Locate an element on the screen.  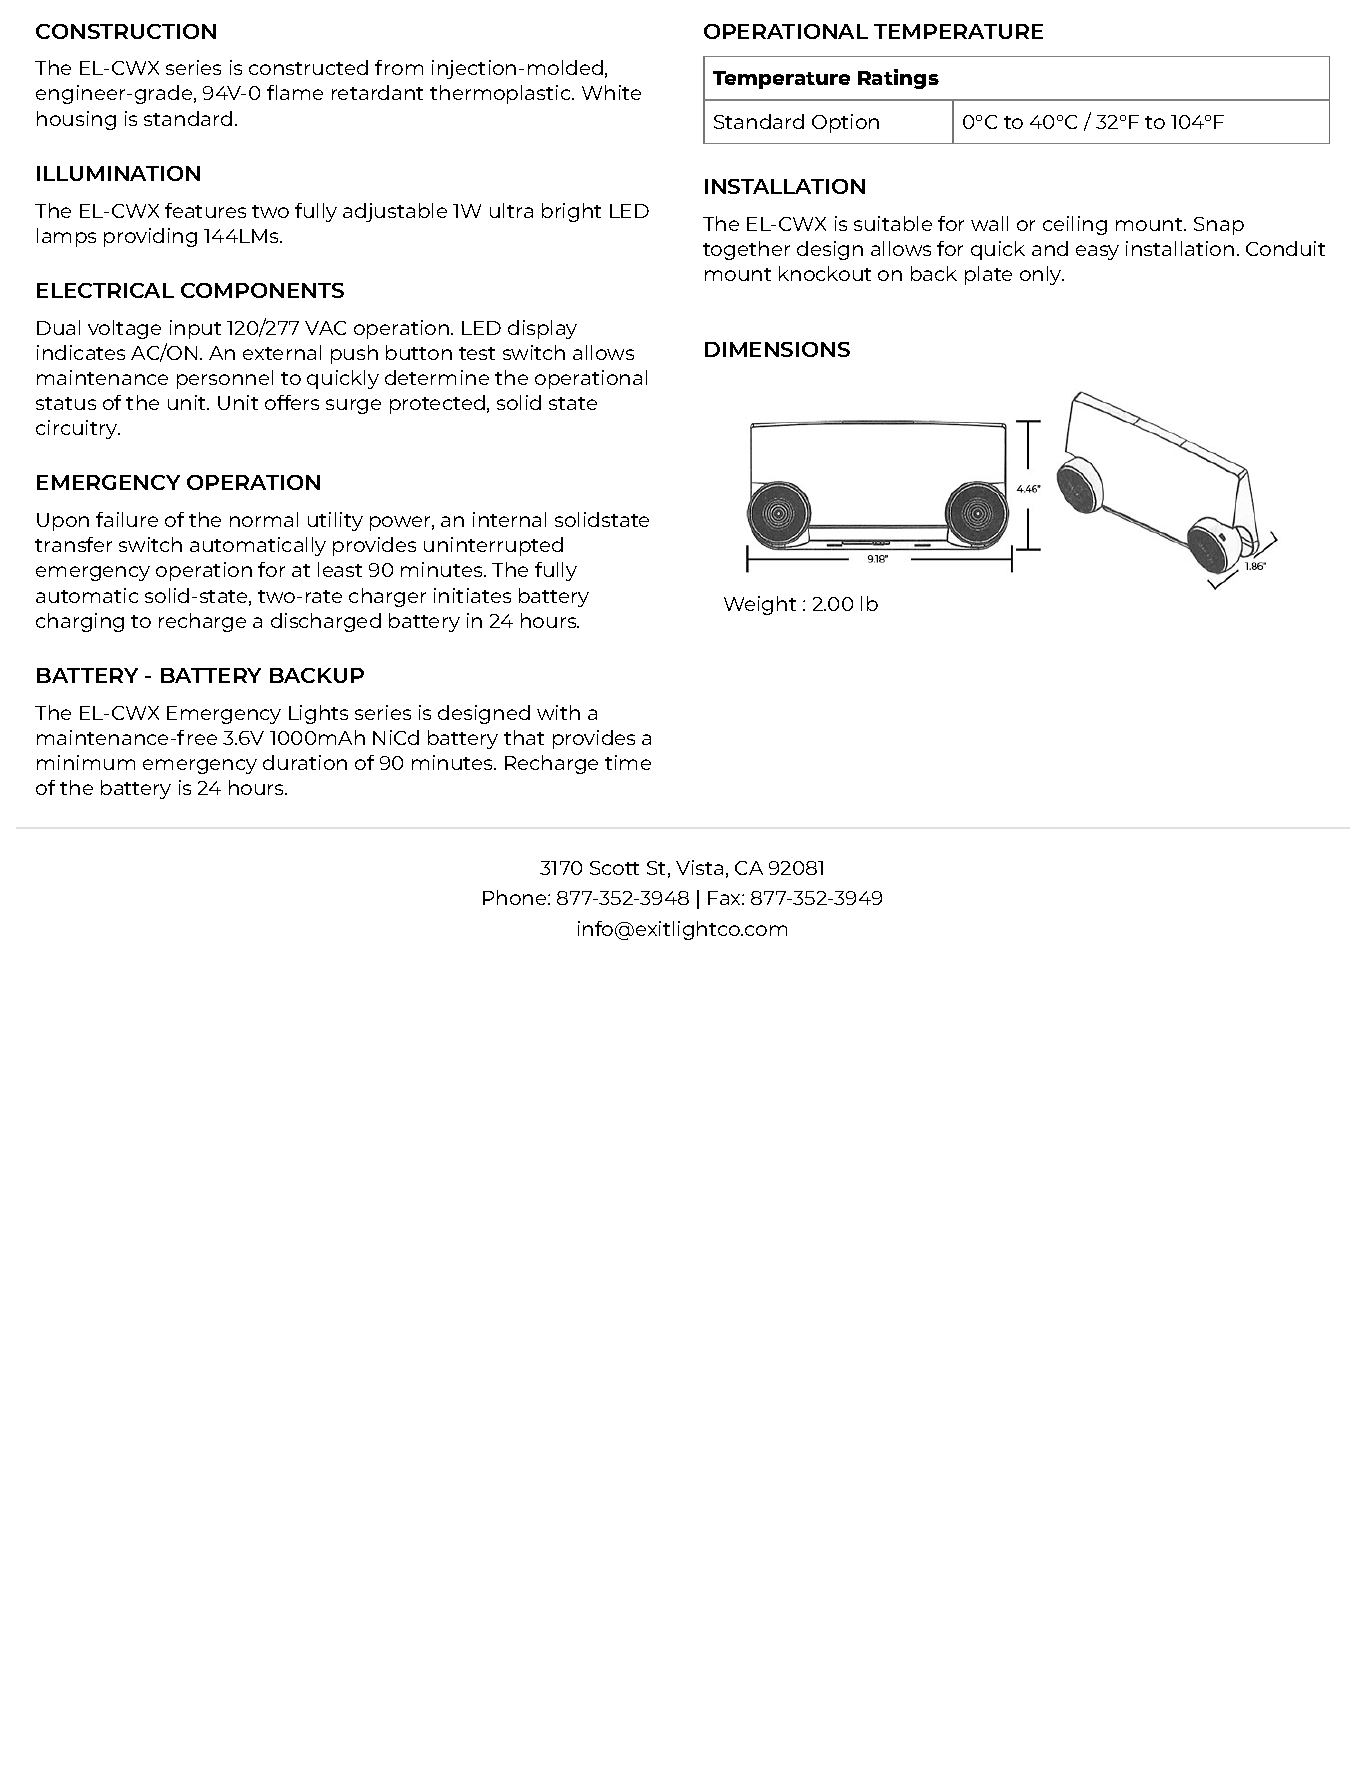
Phone is located at coordinates (516, 897).
